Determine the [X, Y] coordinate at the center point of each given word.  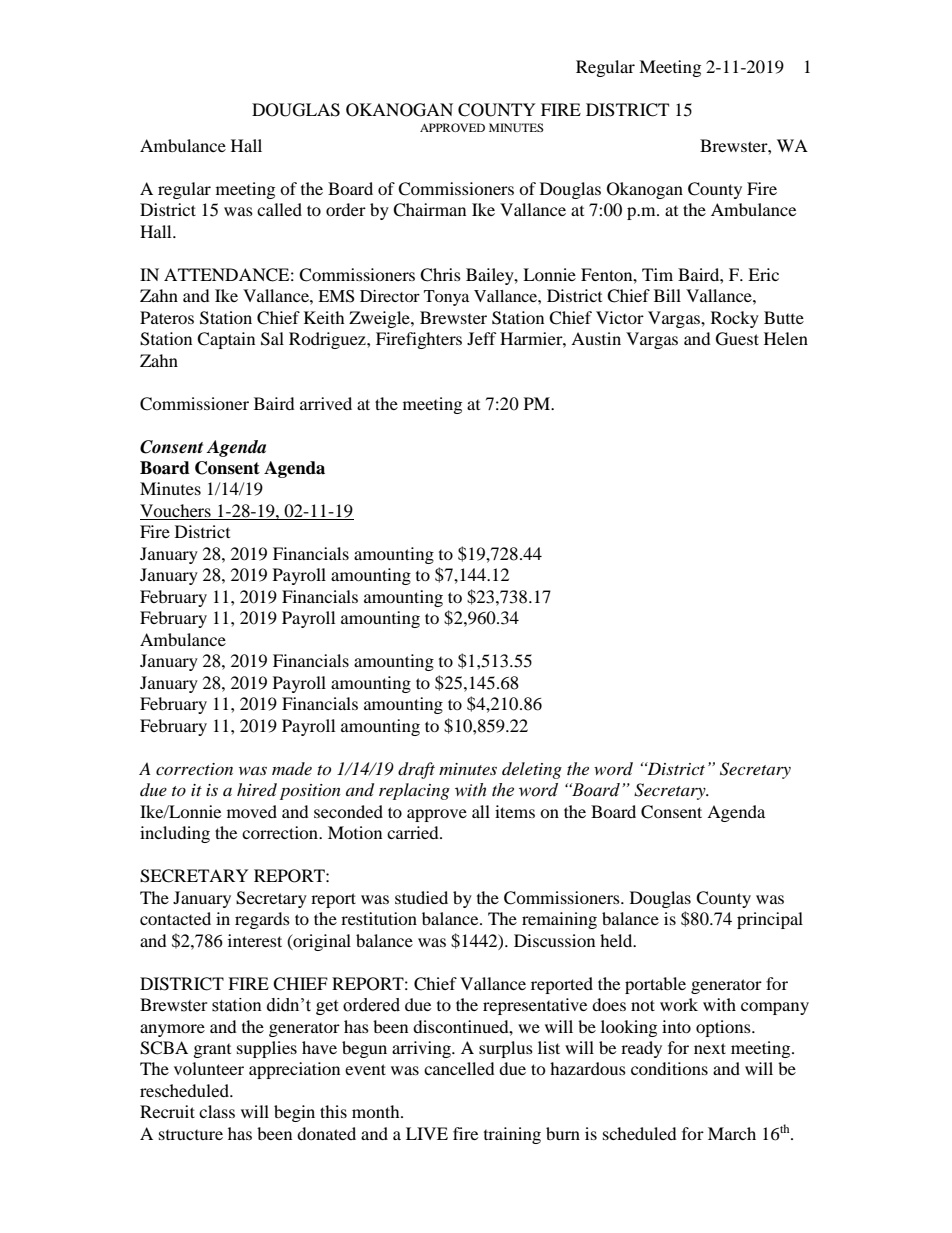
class [217, 1111]
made [292, 768]
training [512, 1135]
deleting [532, 770]
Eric [763, 274]
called [279, 209]
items [515, 811]
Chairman [429, 210]
